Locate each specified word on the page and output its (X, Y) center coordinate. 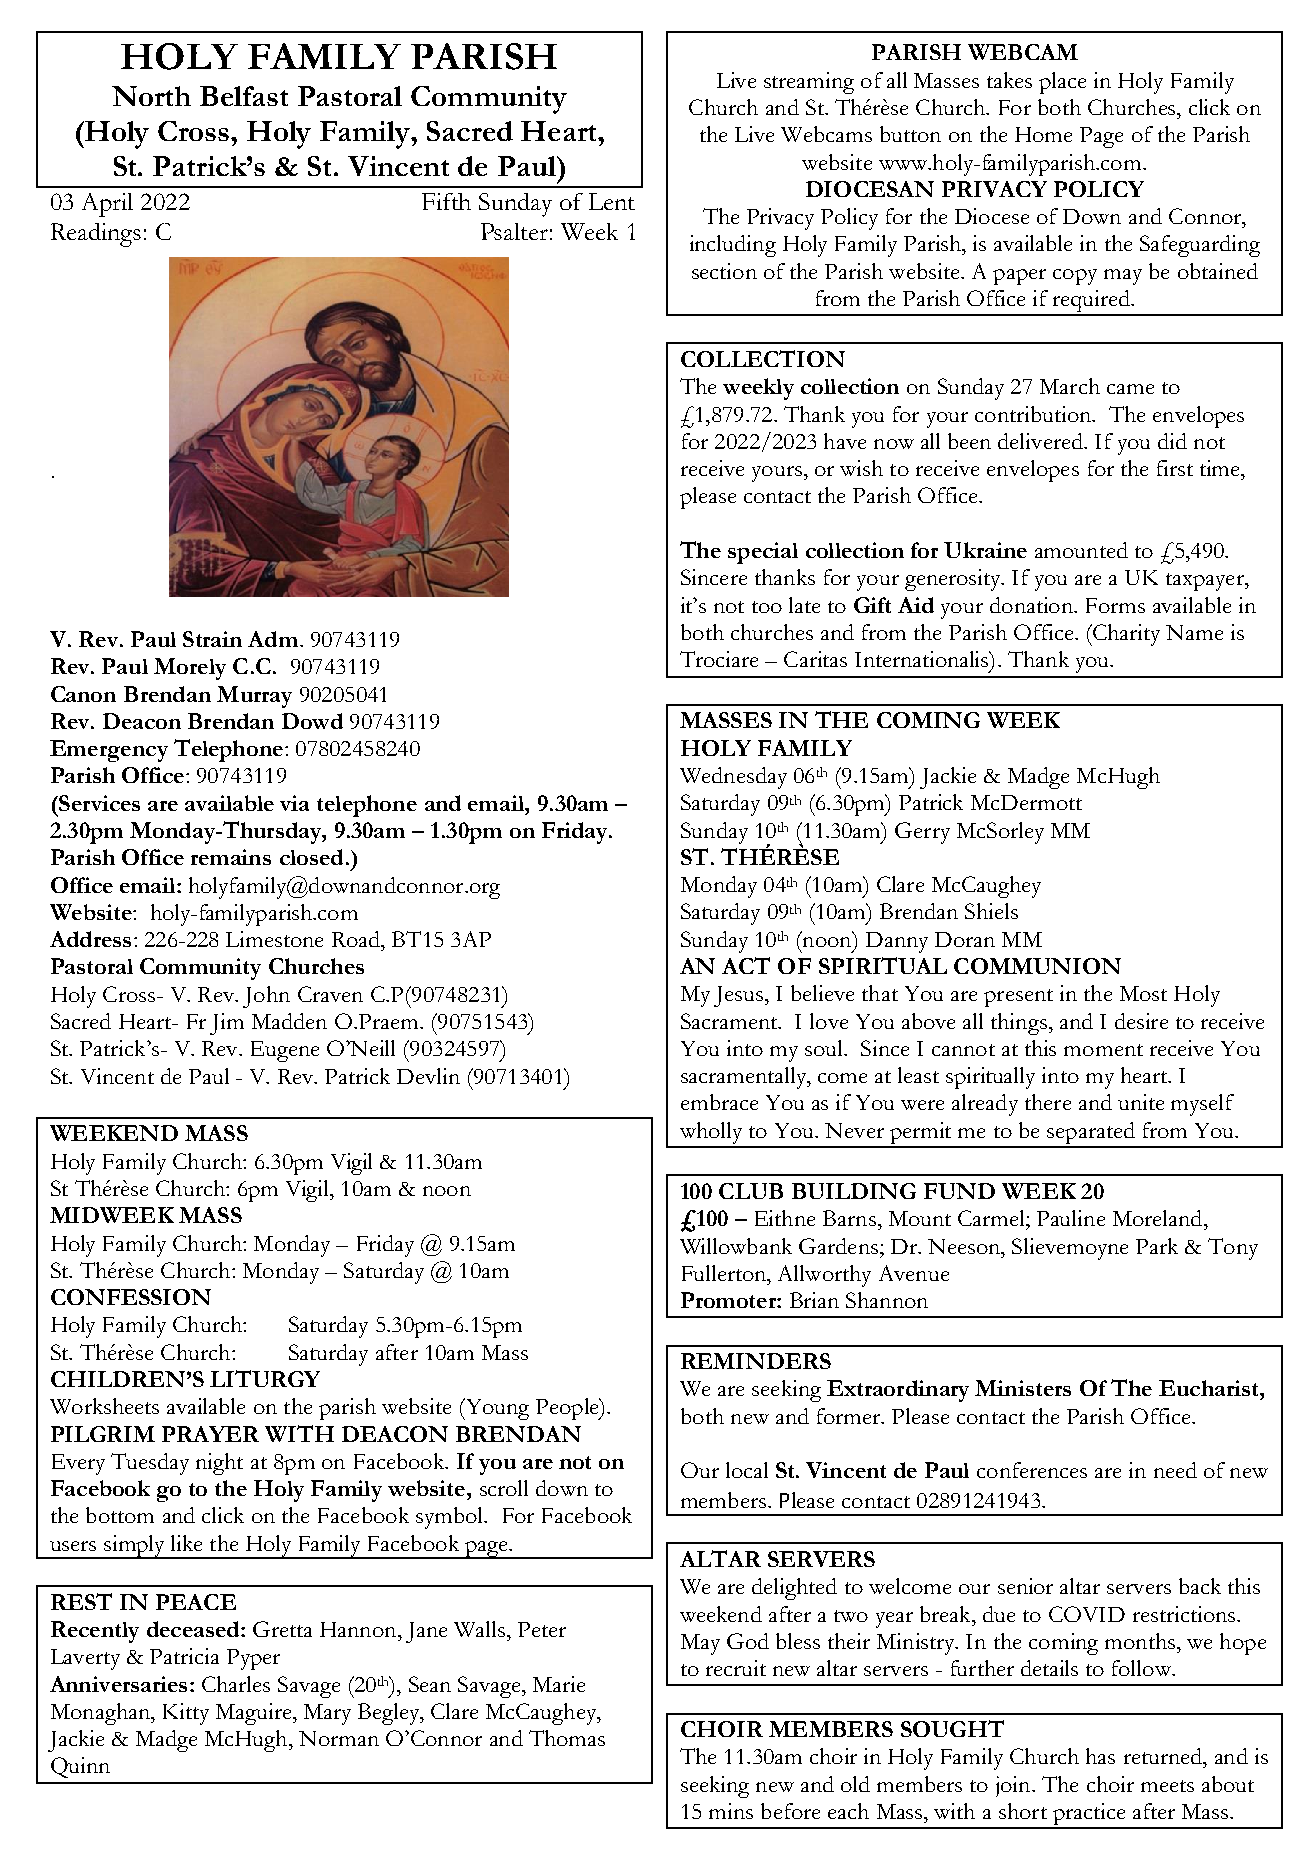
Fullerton (725, 1273)
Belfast (244, 96)
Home (1043, 134)
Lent (612, 201)
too (767, 607)
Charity (1125, 635)
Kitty (186, 1714)
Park (1157, 1246)
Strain (212, 639)
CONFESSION (131, 1297)
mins (731, 1811)
